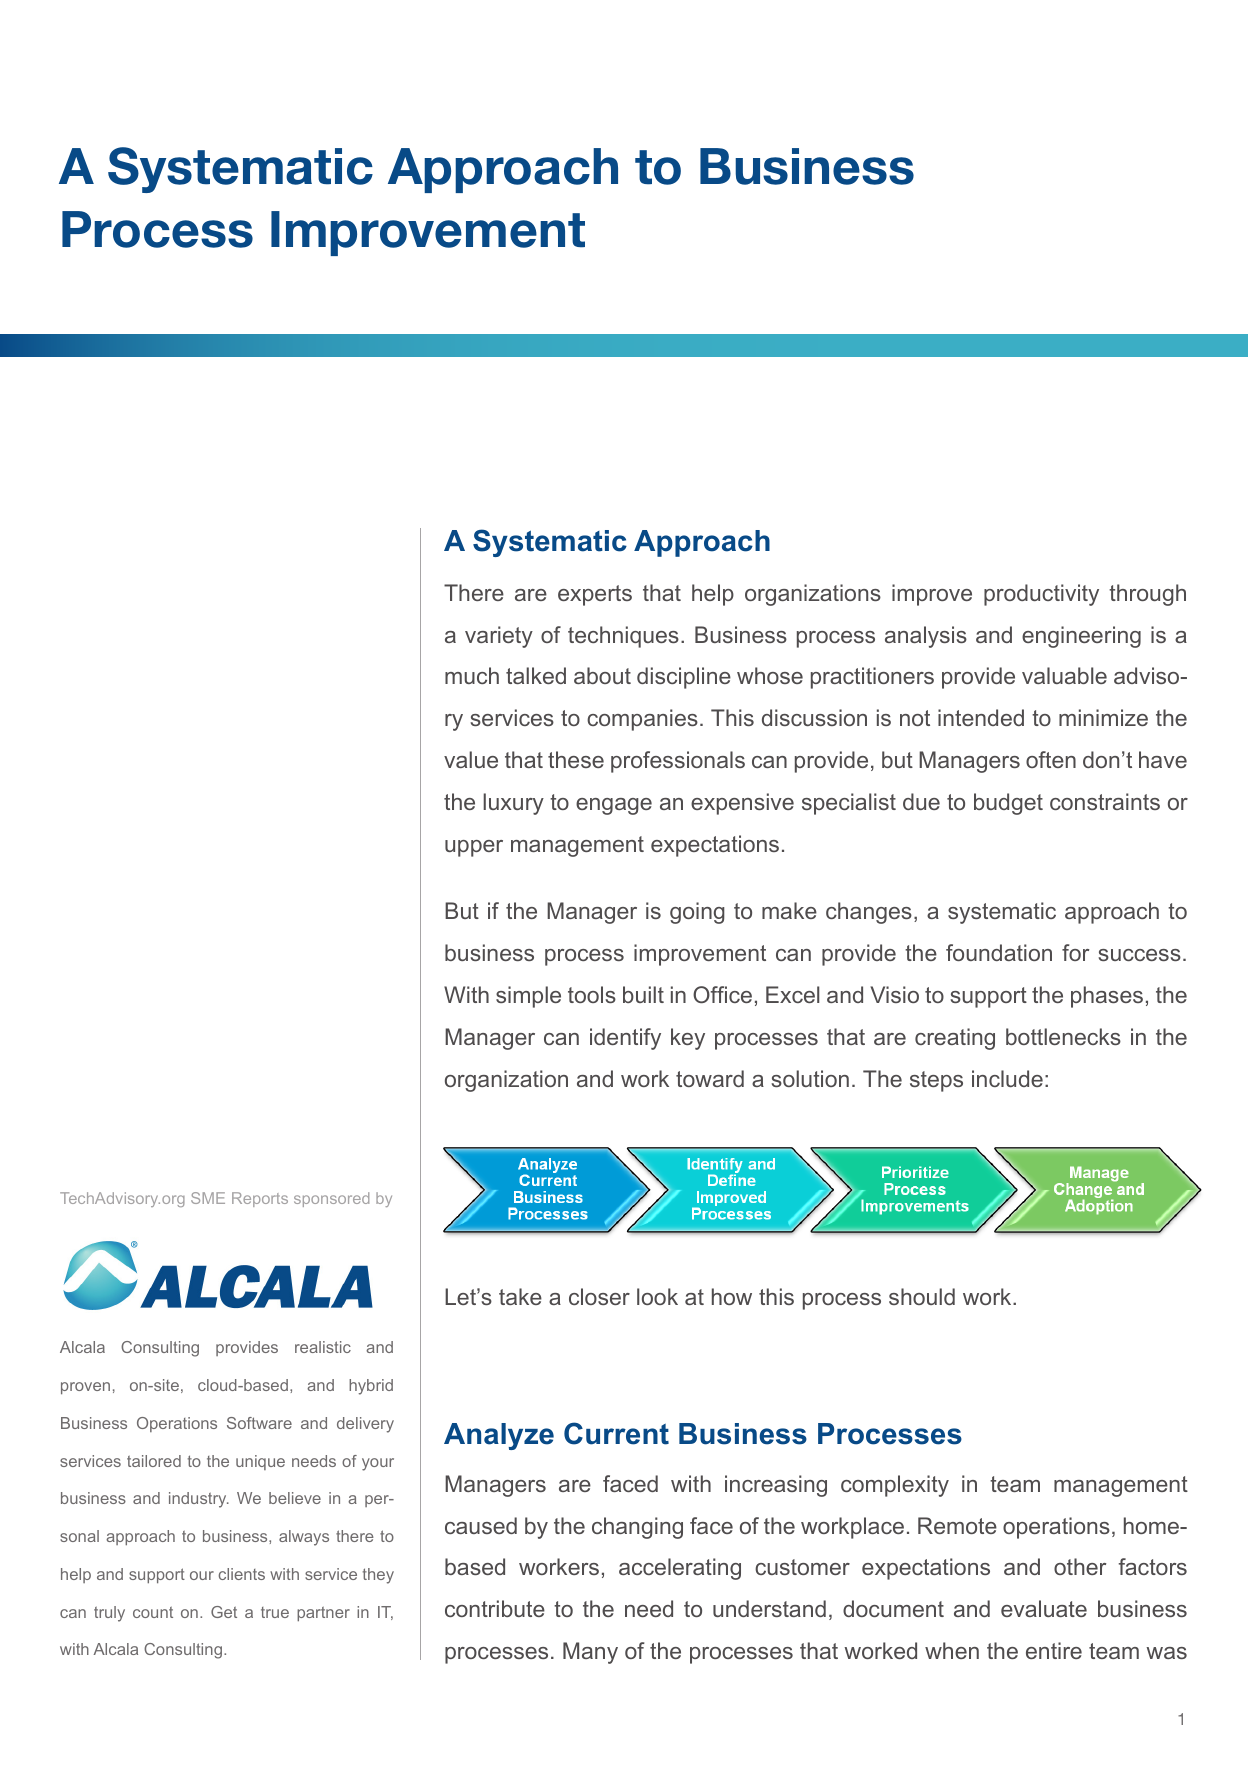 Image resolution: width=1248 pixels, height=1765 pixels. Describe the element at coordinates (999, 952) in the page. I see `foundation` at that location.
